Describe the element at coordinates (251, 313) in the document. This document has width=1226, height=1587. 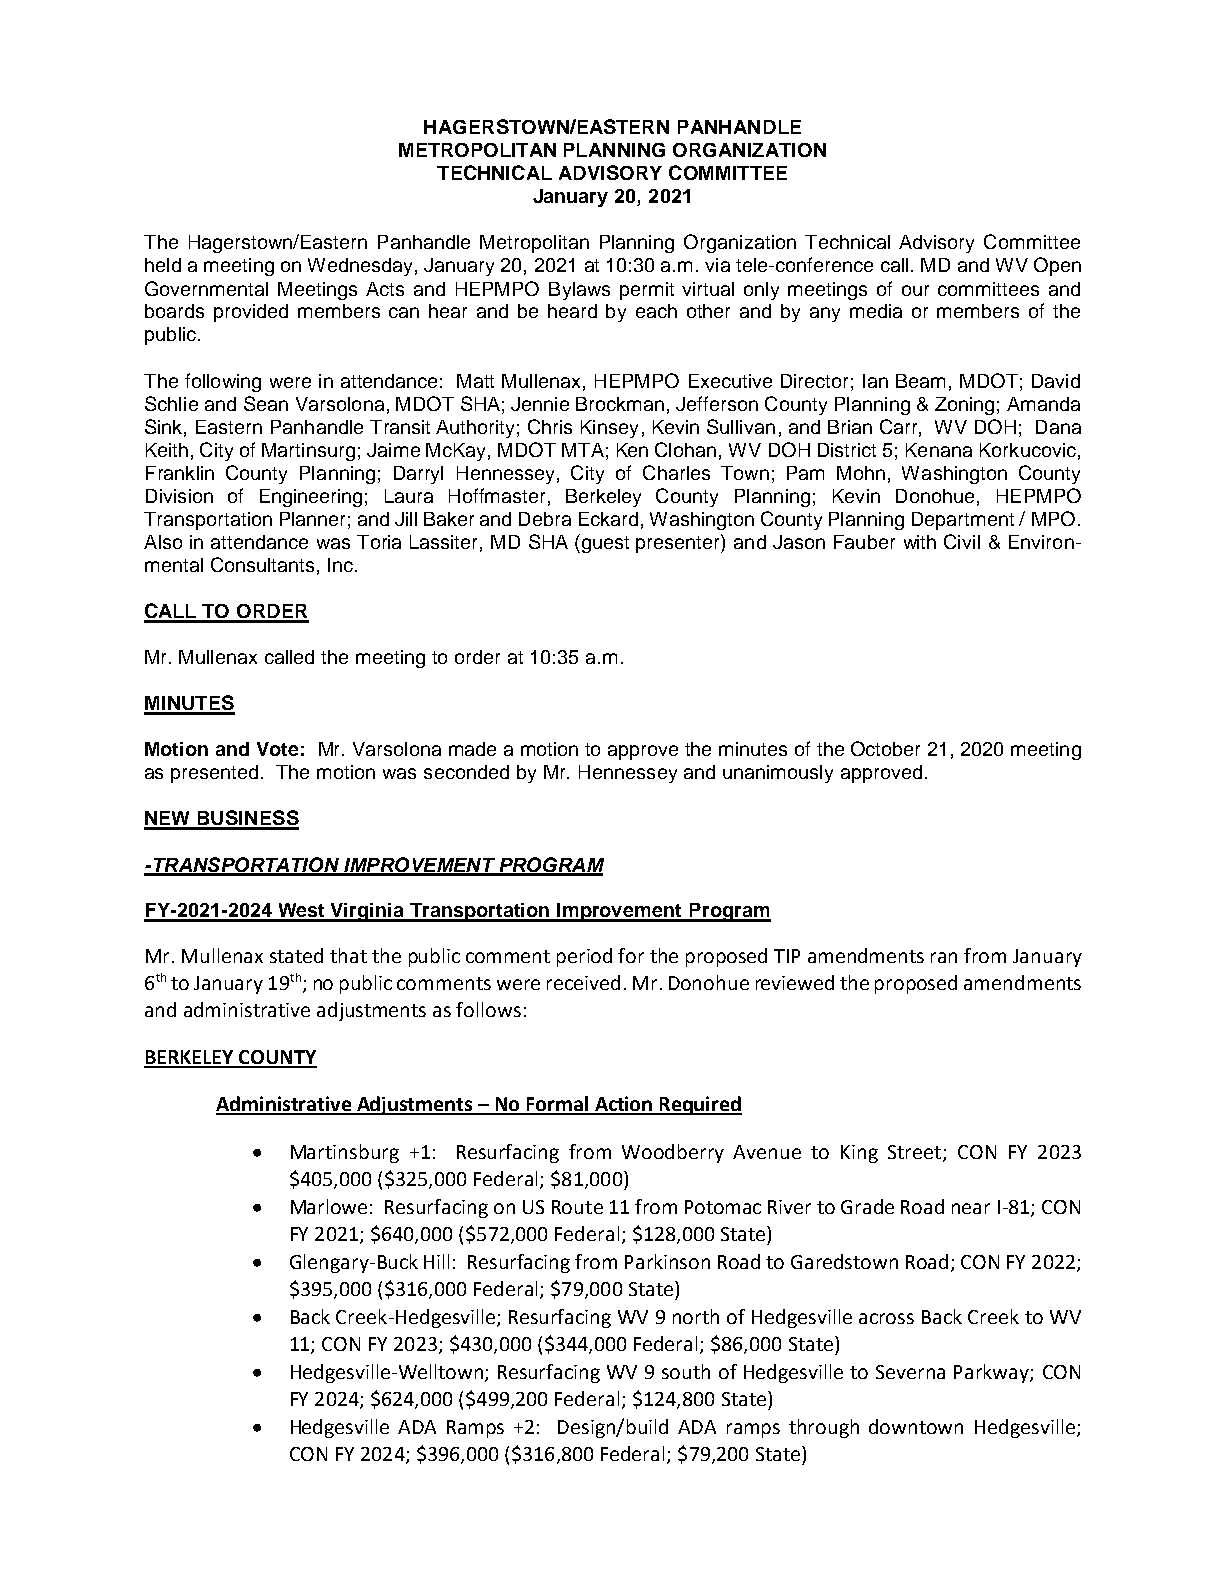
I see `provided` at that location.
